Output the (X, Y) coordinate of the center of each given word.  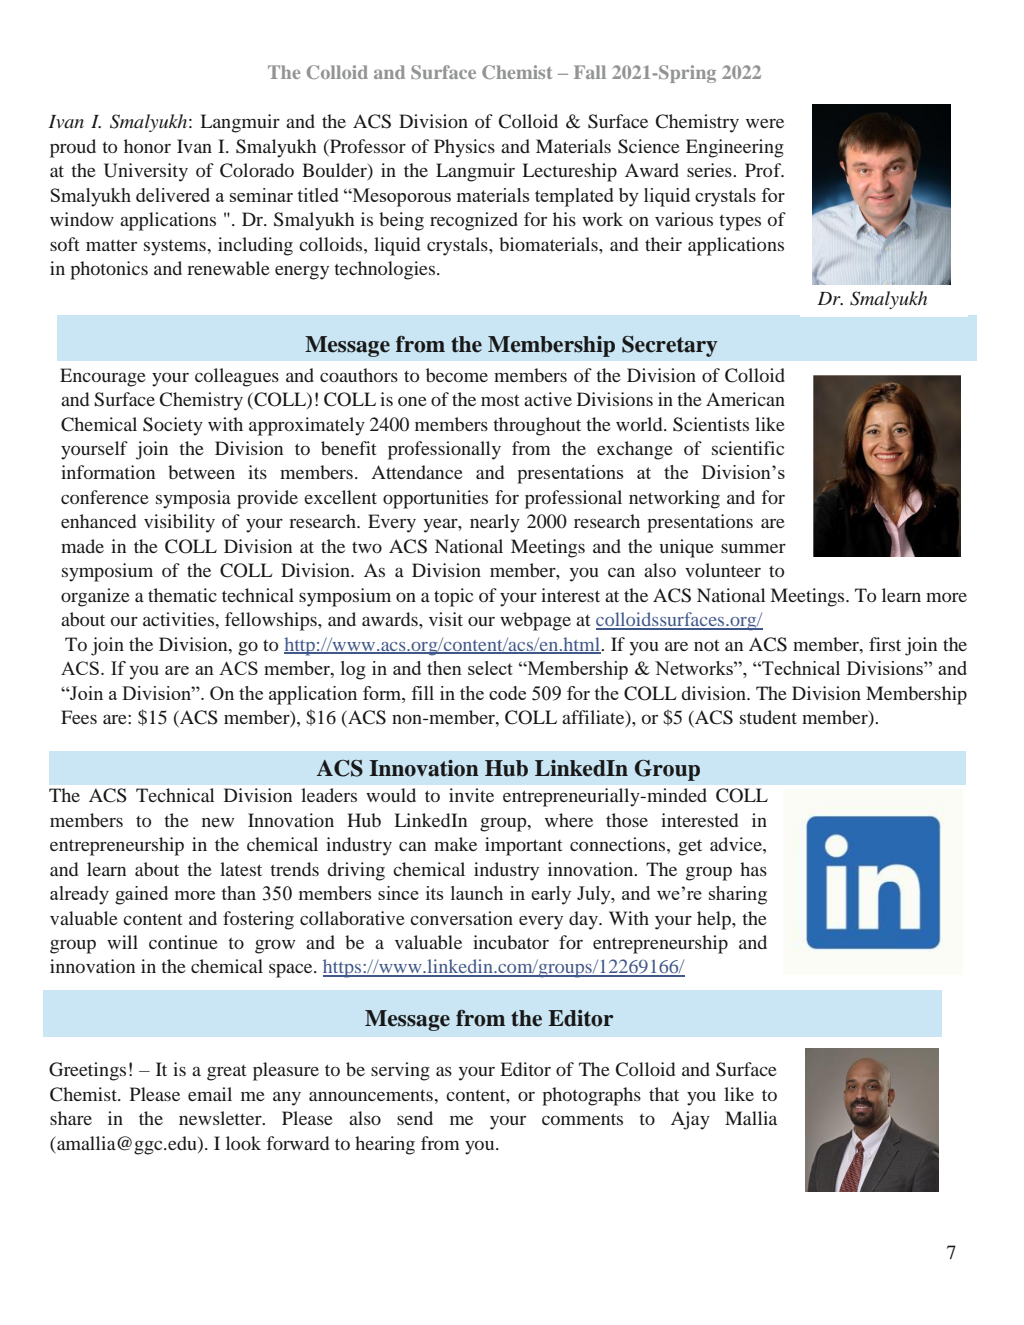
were (765, 123)
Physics (464, 148)
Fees (79, 717)
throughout (537, 426)
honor (147, 146)
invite (471, 795)
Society (173, 426)
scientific (748, 448)
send (415, 1118)
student (768, 717)
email (210, 1094)
